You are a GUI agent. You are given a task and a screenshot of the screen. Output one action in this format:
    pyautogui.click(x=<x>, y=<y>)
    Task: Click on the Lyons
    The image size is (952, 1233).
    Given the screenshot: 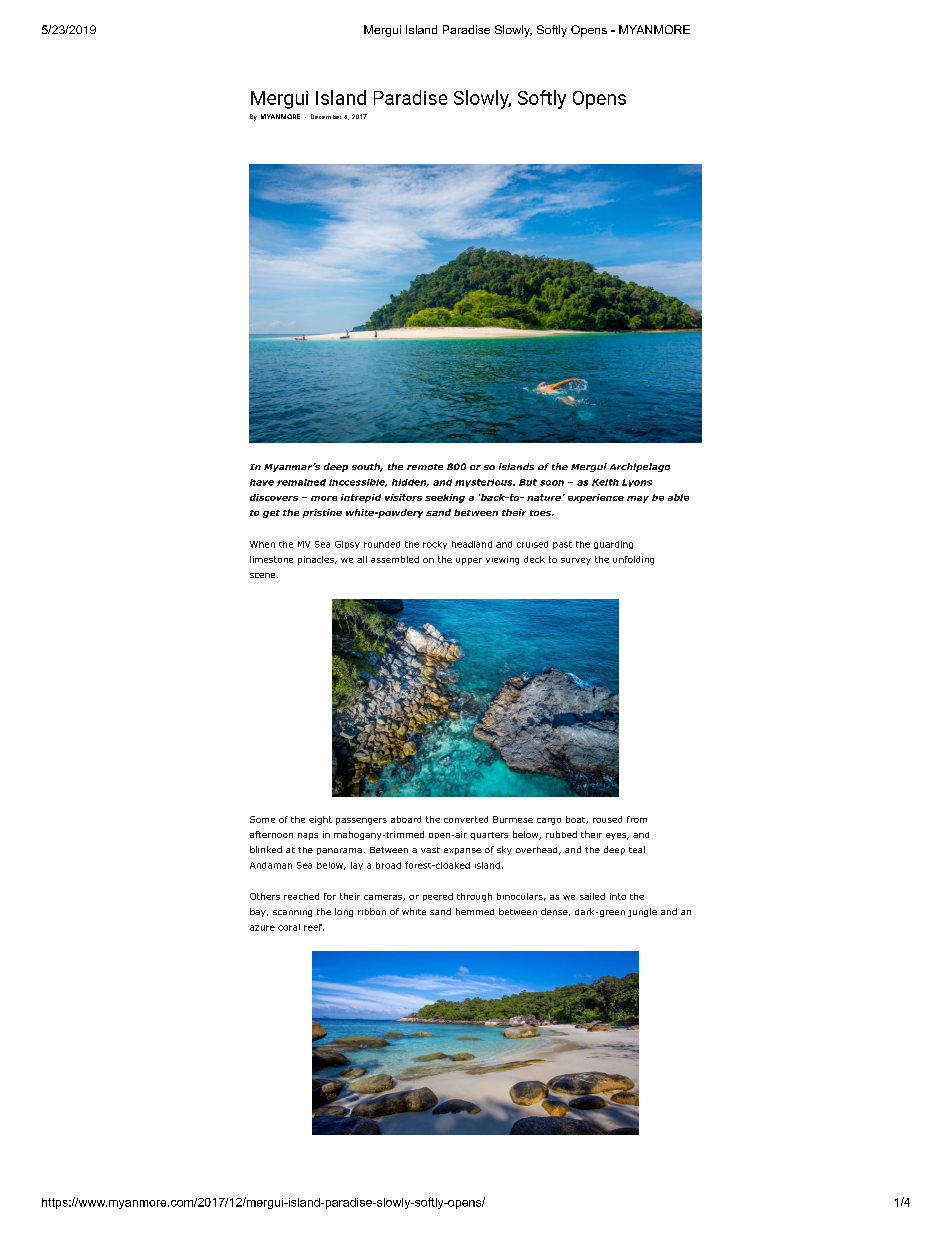 What is the action you would take?
    pyautogui.click(x=637, y=483)
